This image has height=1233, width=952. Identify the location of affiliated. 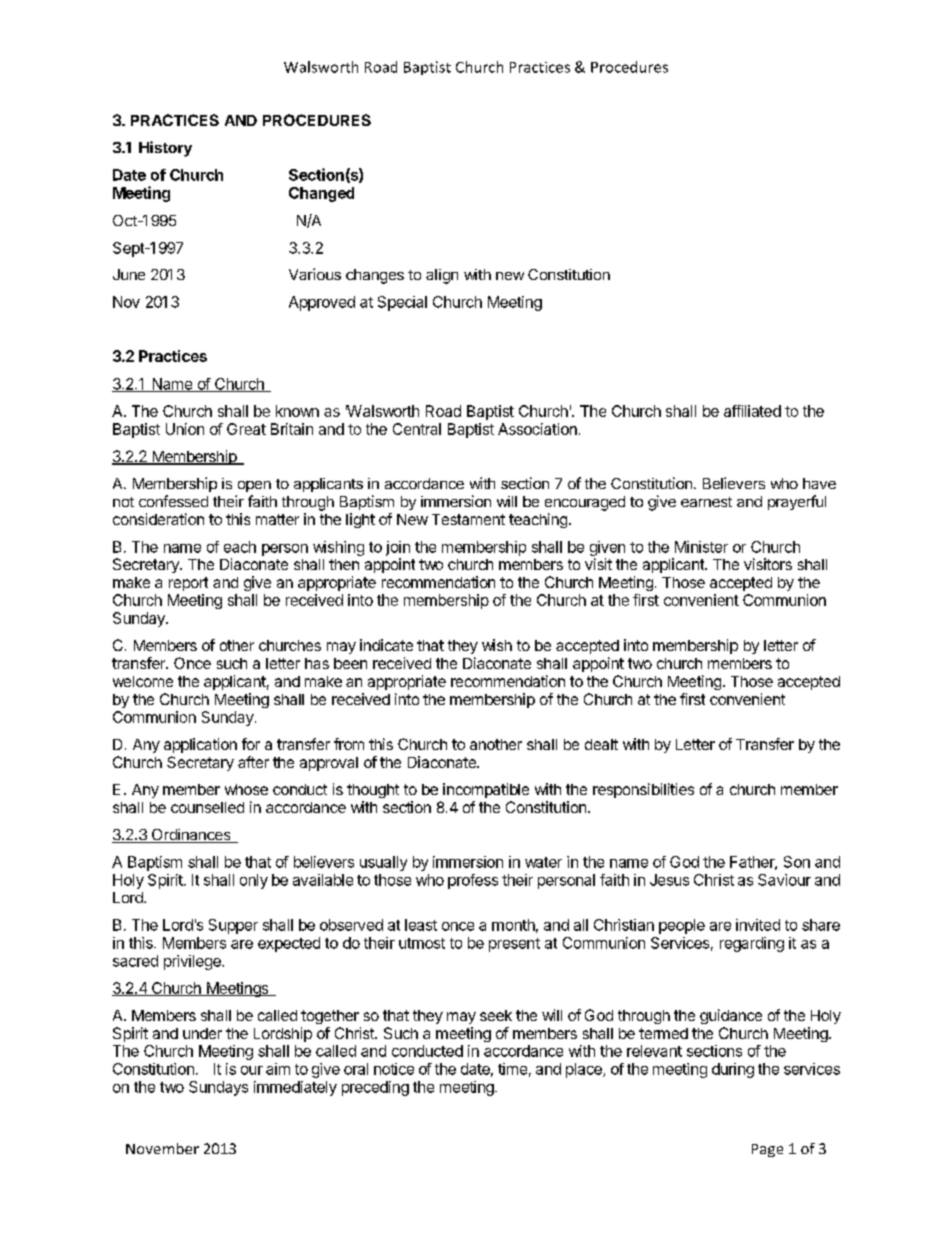
(752, 411).
